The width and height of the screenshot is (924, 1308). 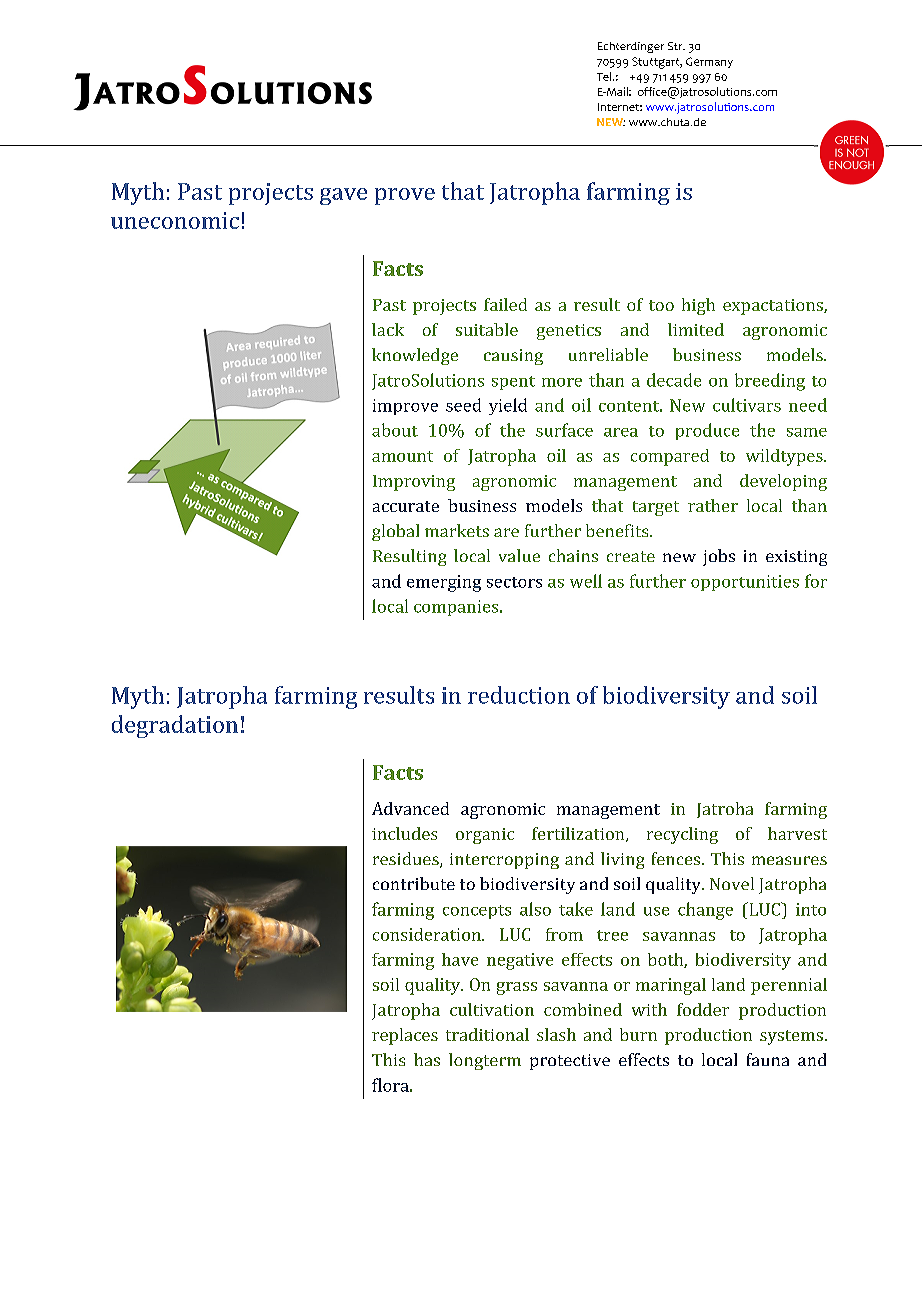 What do you see at coordinates (395, 532) in the screenshot?
I see `global` at bounding box center [395, 532].
